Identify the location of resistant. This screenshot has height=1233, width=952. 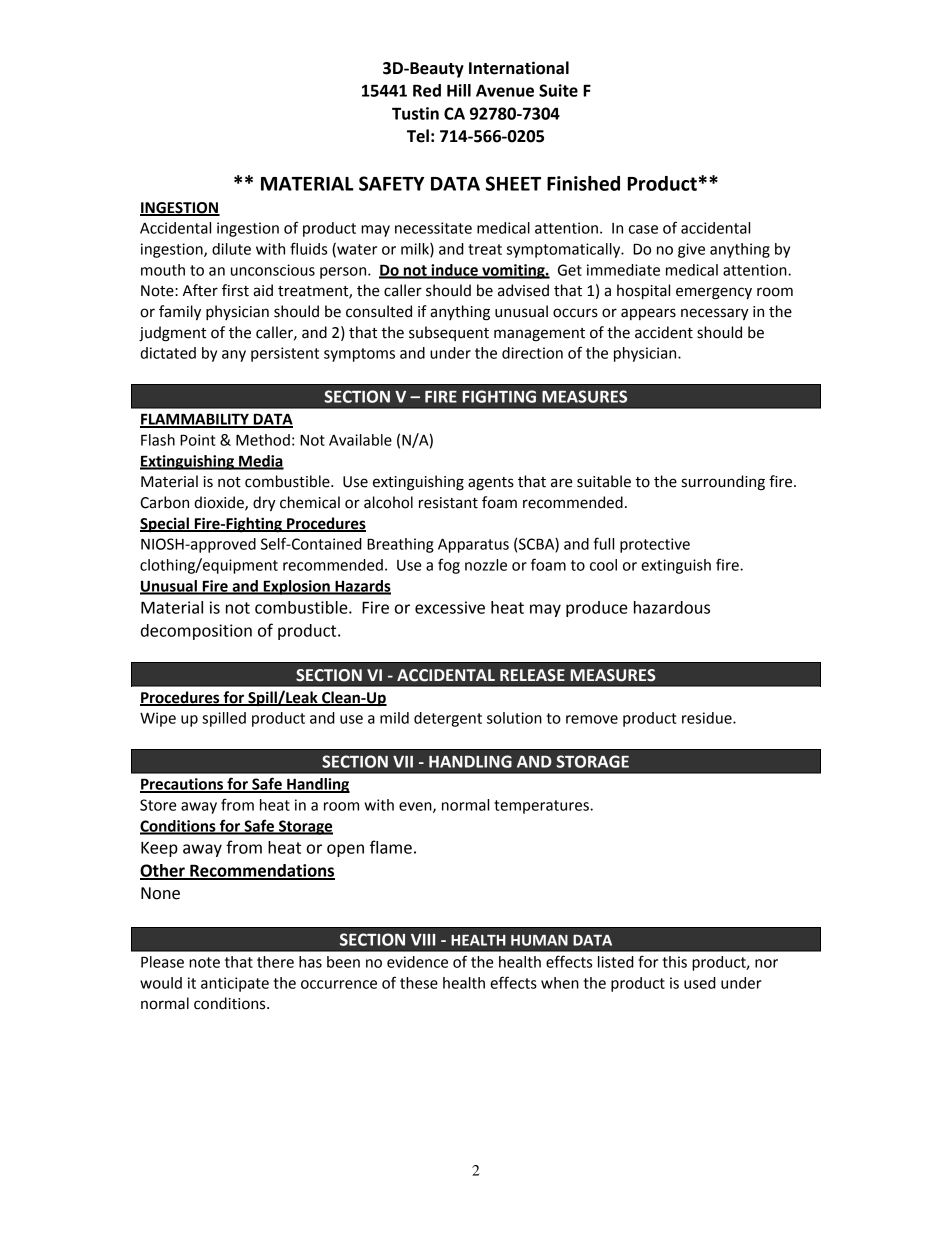
(448, 503).
